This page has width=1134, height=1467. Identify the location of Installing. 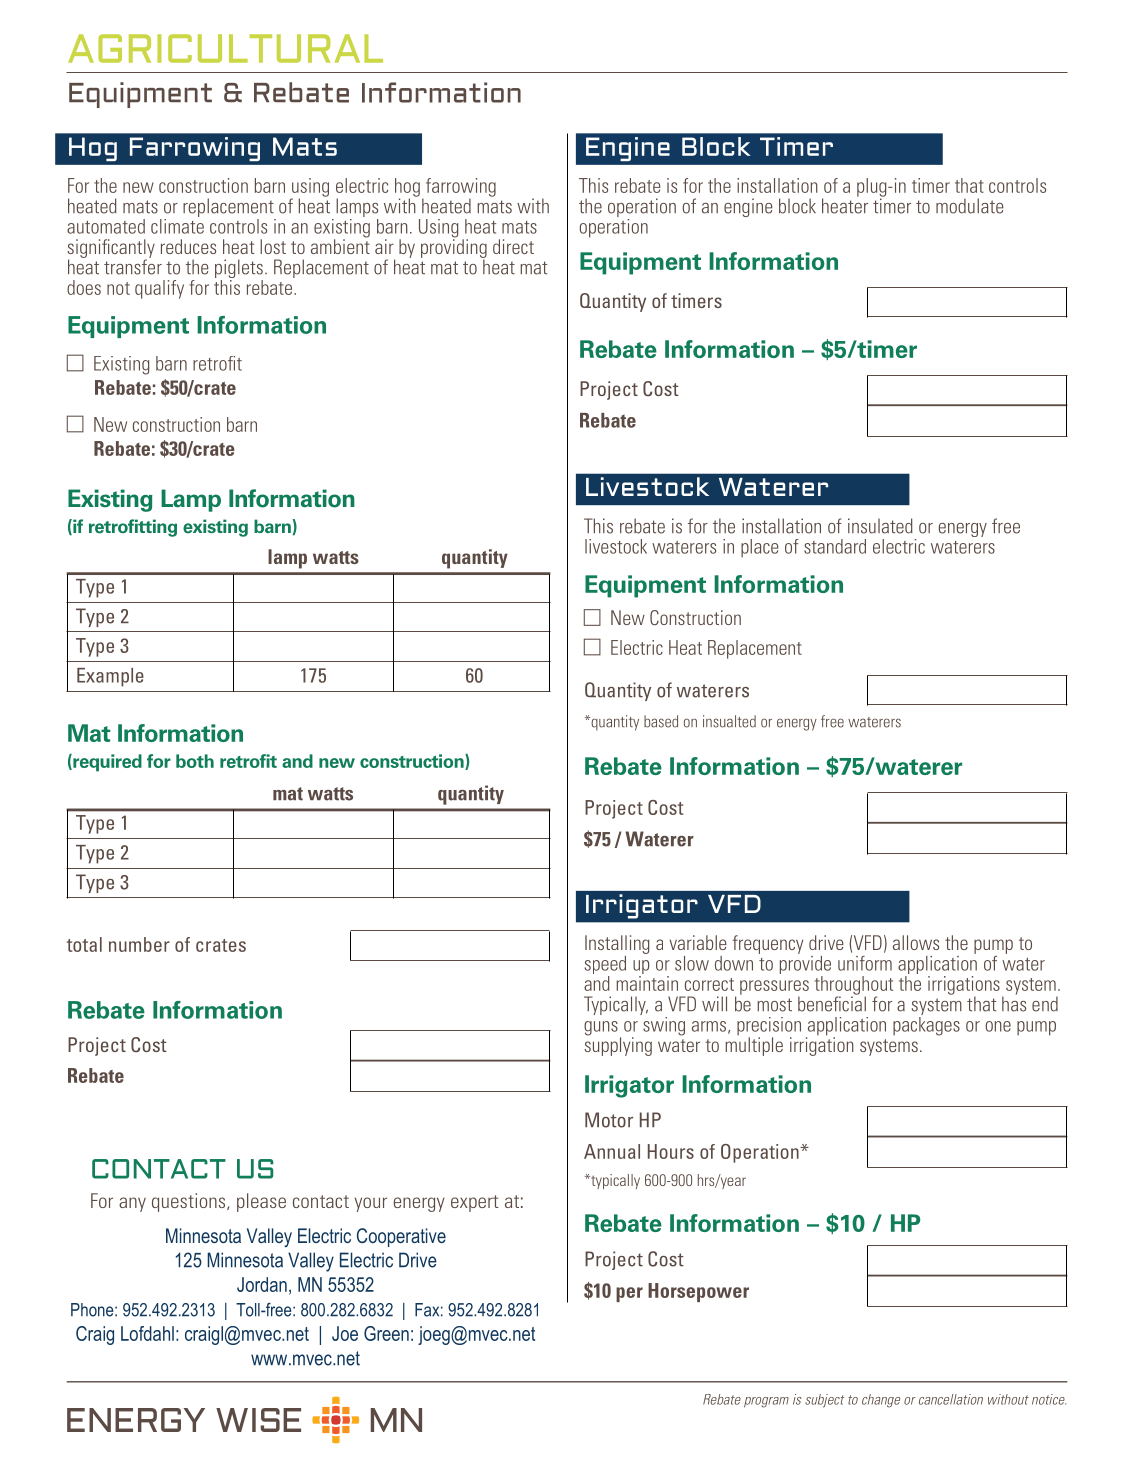
(617, 944).
